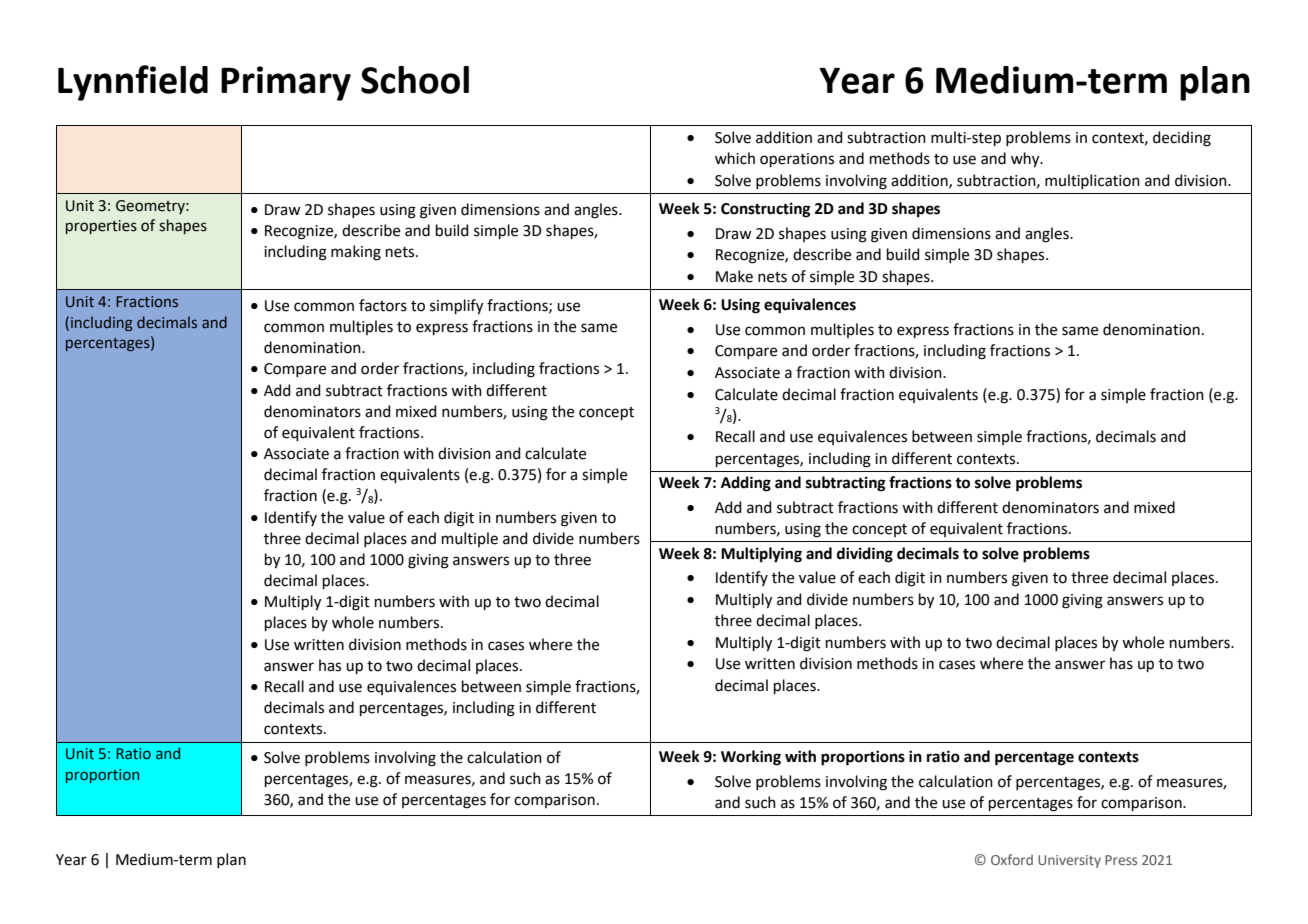  What do you see at coordinates (356, 253) in the screenshot?
I see `making` at bounding box center [356, 253].
